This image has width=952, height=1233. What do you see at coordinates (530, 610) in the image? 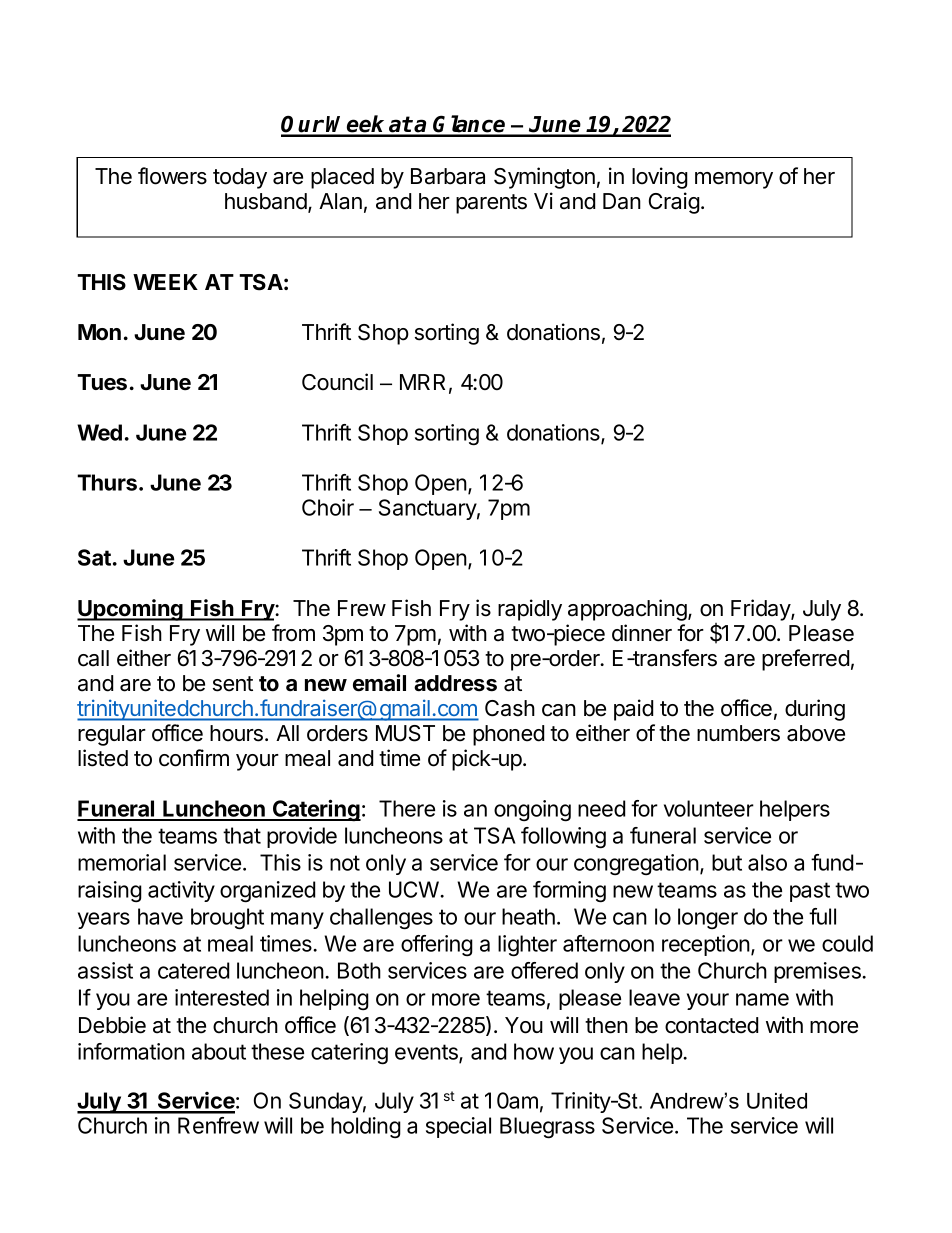
I see `rapidly` at bounding box center [530, 610].
